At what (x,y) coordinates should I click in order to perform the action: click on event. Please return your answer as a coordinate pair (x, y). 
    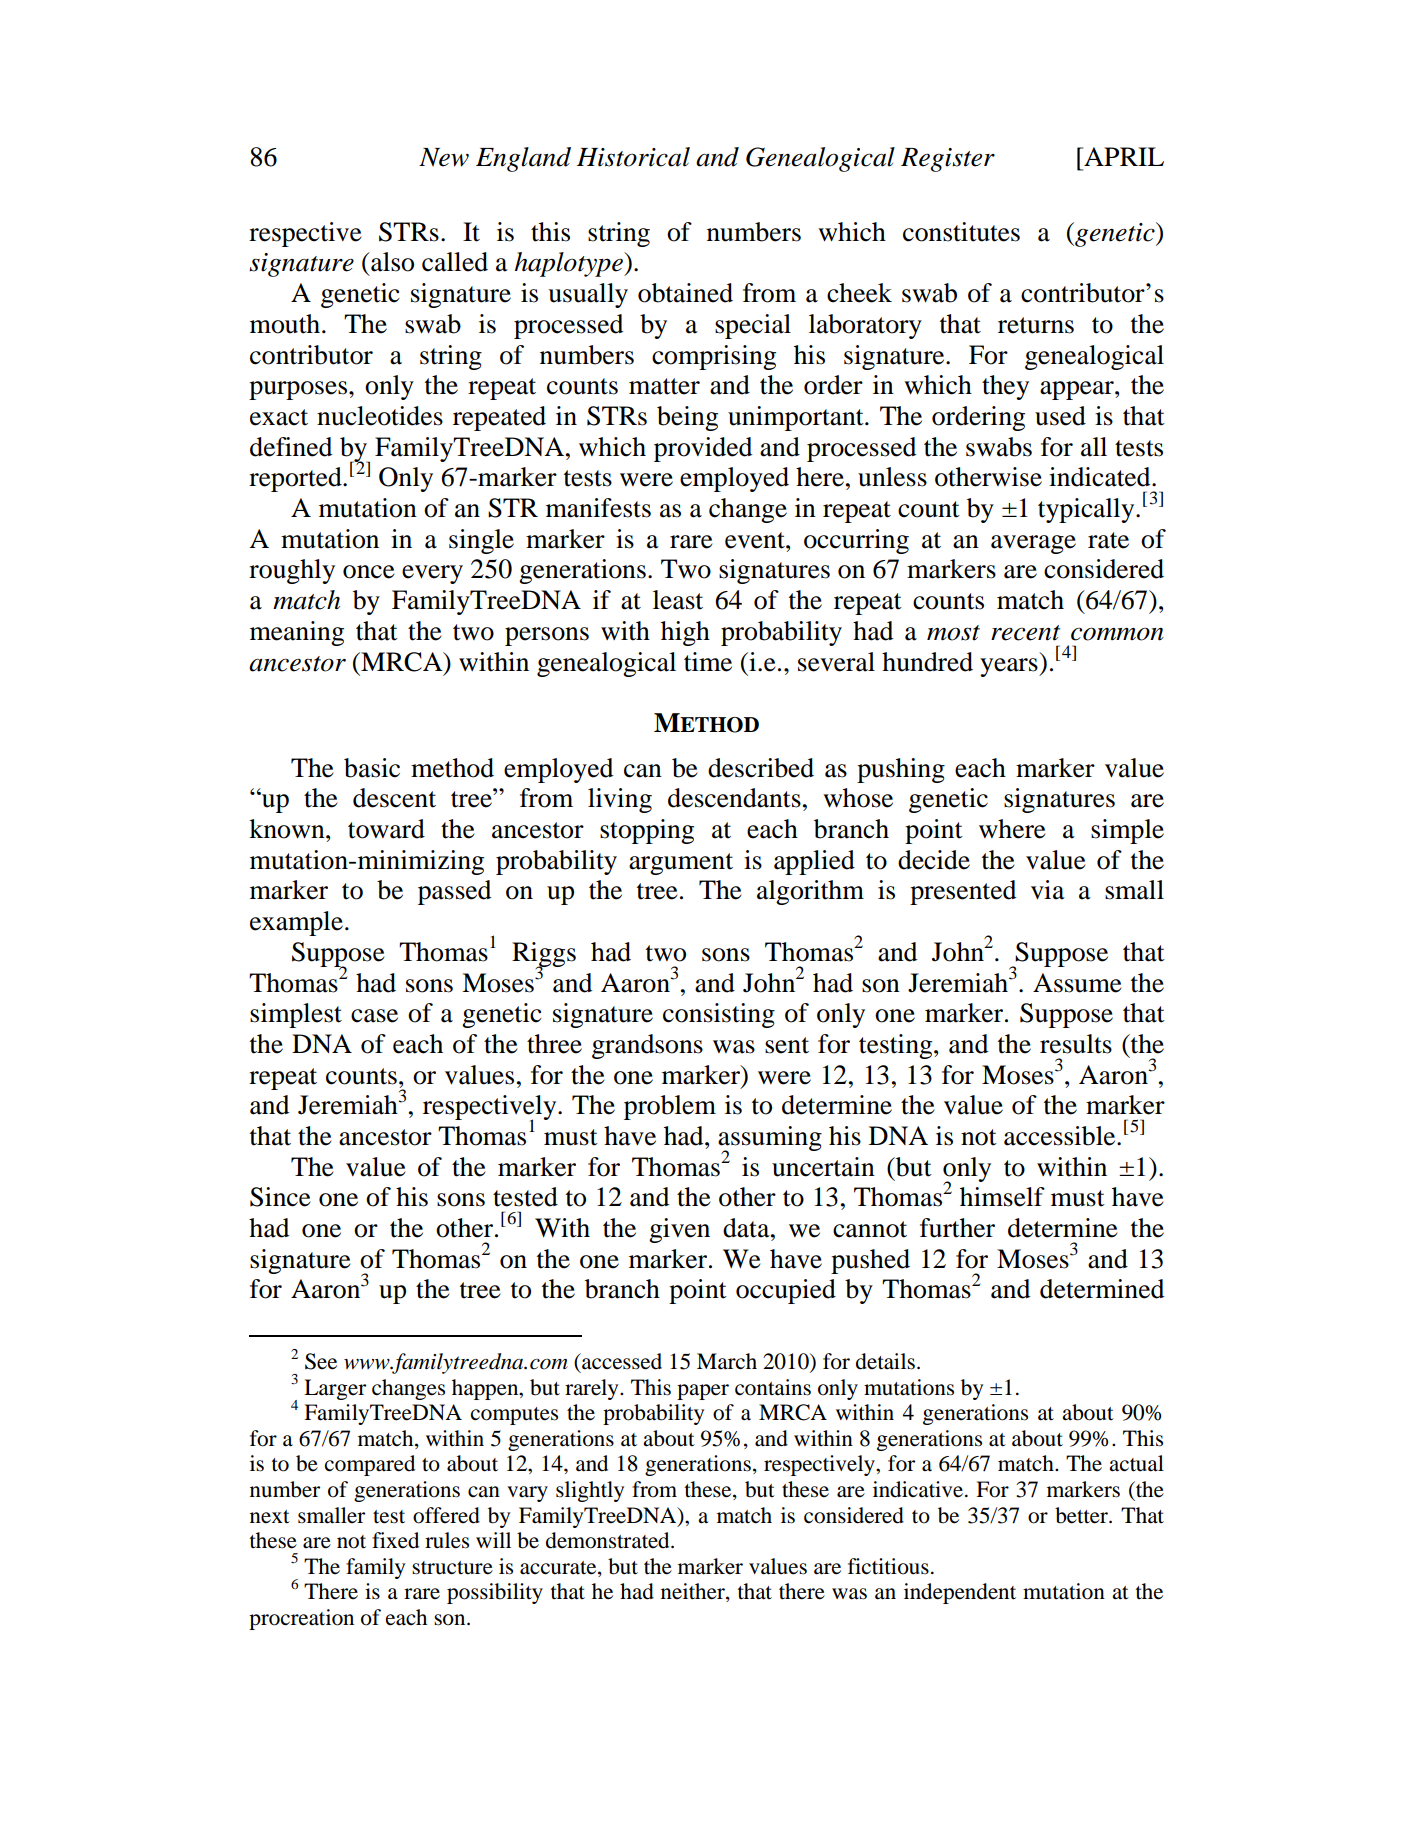
    Looking at the image, I should click on (756, 540).
